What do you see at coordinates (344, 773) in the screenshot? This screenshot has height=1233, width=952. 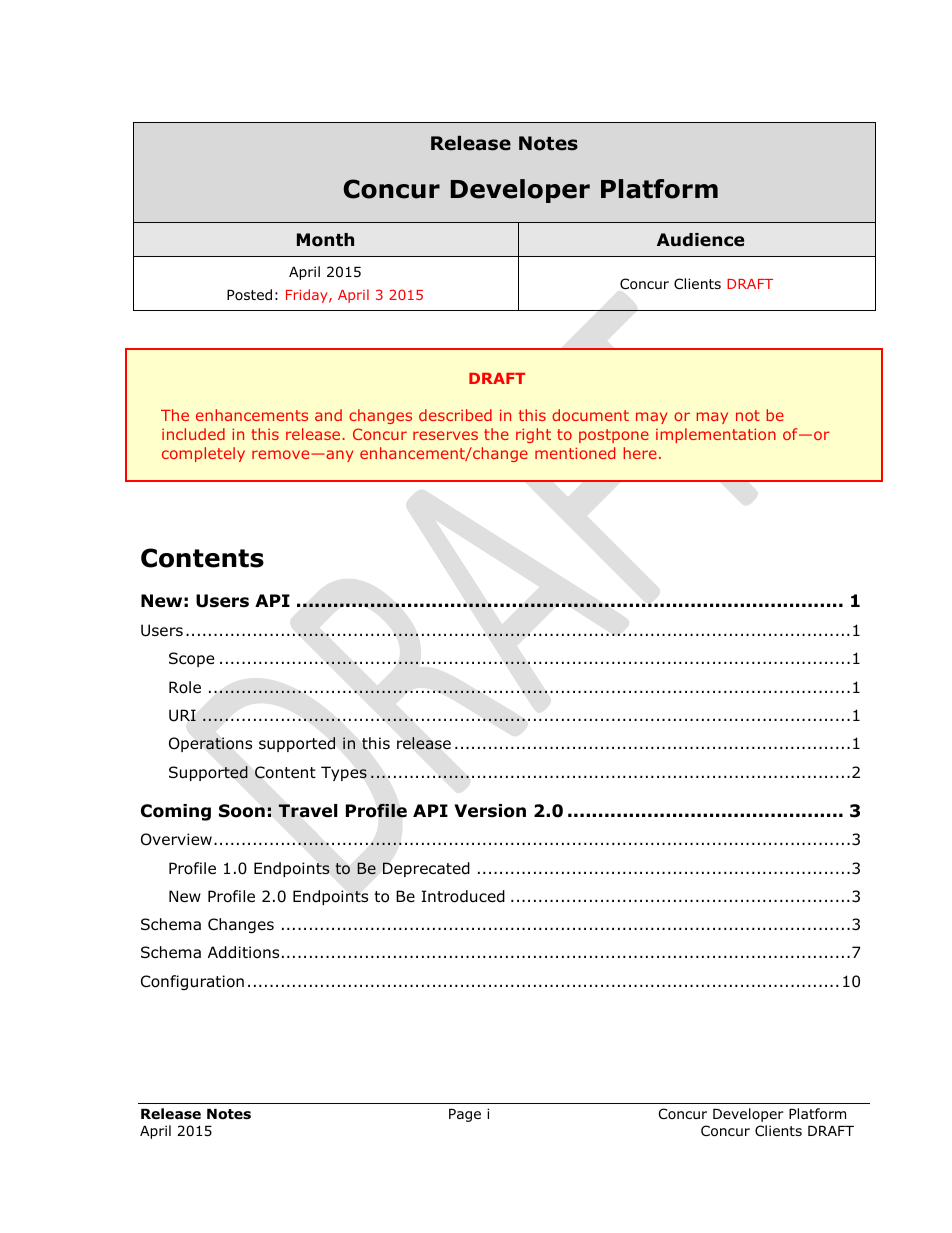 I see `Types` at bounding box center [344, 773].
